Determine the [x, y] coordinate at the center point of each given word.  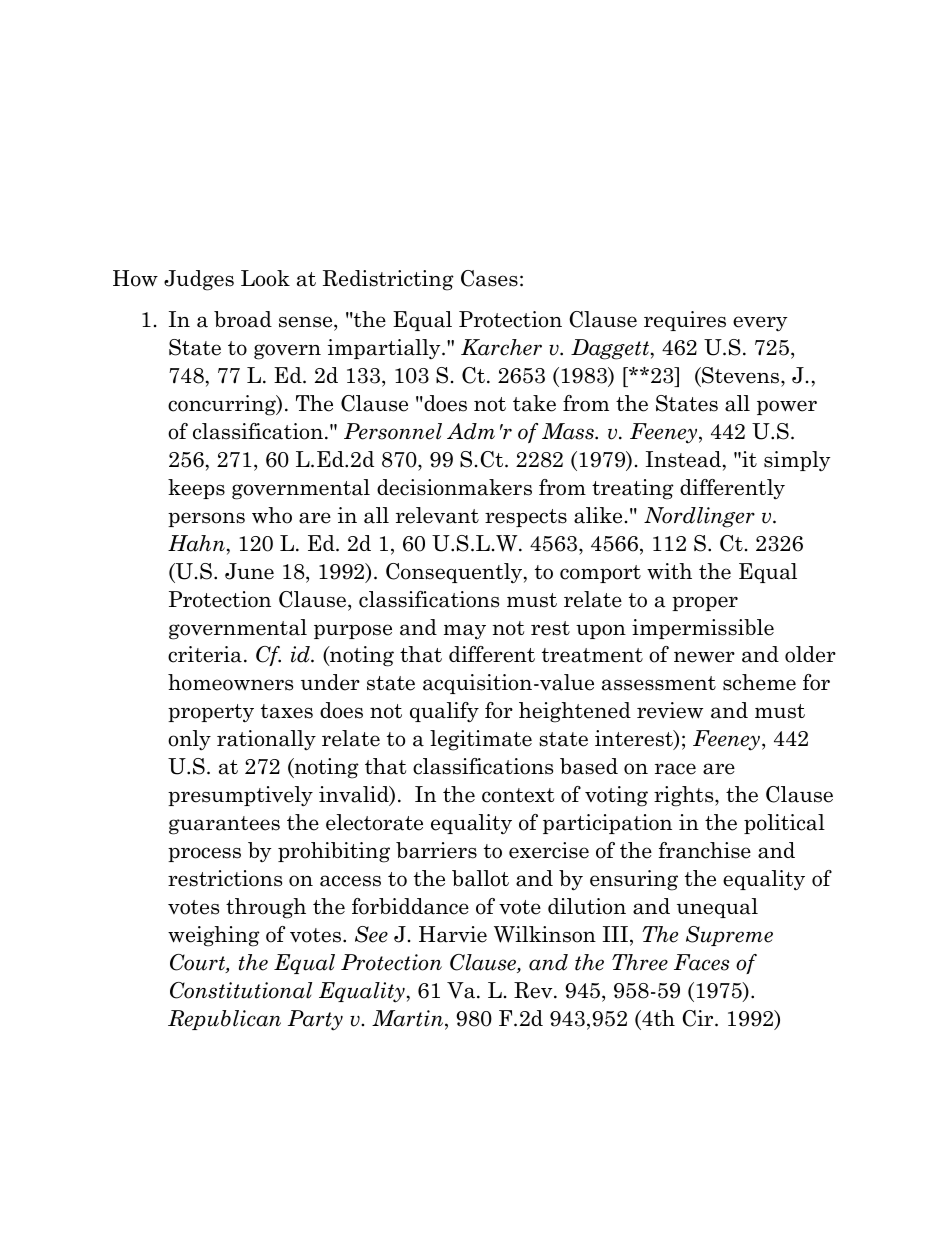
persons [206, 519]
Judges [199, 280]
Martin [409, 1019]
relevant [437, 515]
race [675, 769]
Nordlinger [699, 517]
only [189, 740]
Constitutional [241, 990]
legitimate [481, 740]
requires [685, 321]
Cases [489, 278]
